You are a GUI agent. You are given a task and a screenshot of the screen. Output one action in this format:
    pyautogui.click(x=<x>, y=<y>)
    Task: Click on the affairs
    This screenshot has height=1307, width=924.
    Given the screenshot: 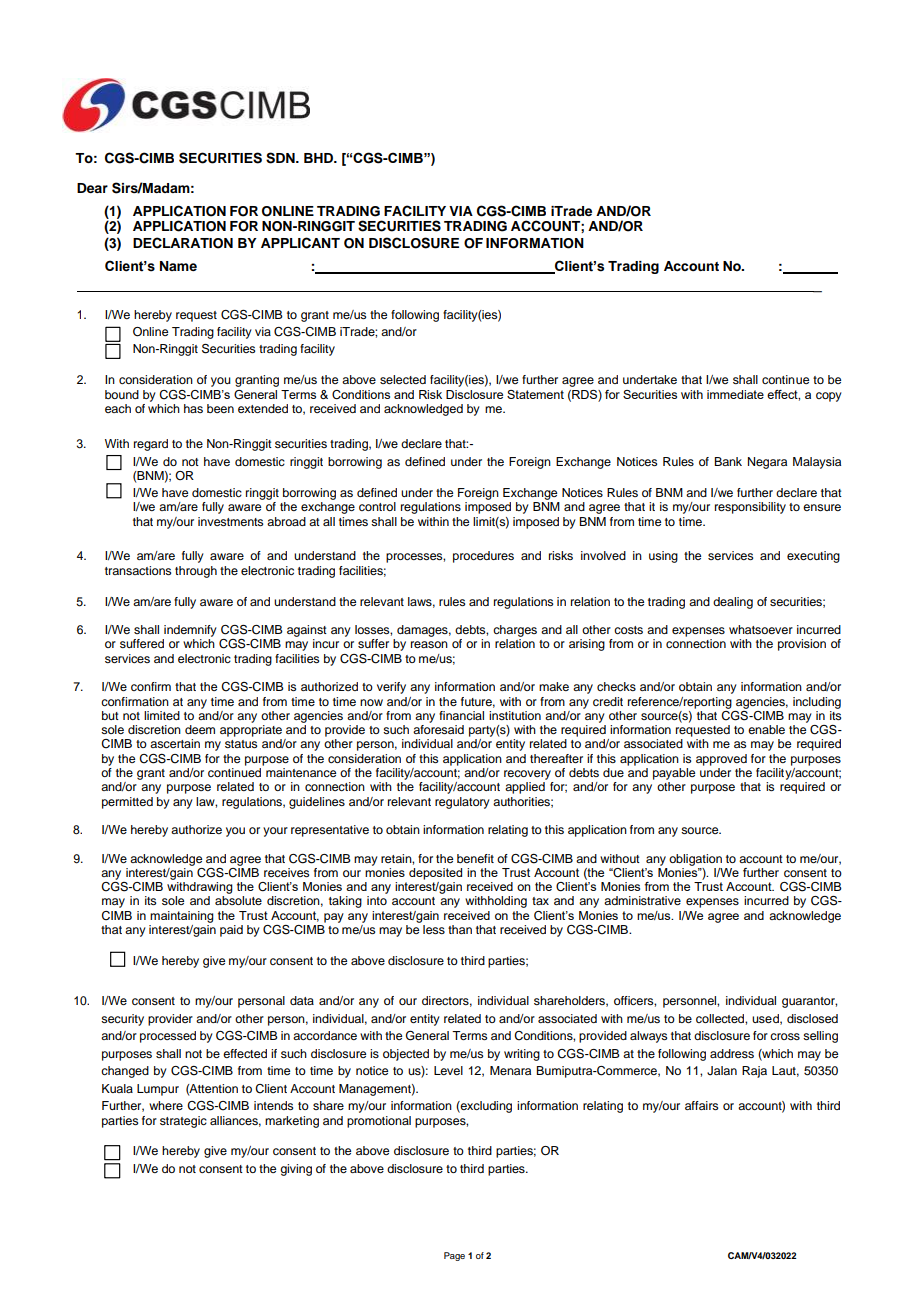 What is the action you would take?
    pyautogui.click(x=701, y=1105)
